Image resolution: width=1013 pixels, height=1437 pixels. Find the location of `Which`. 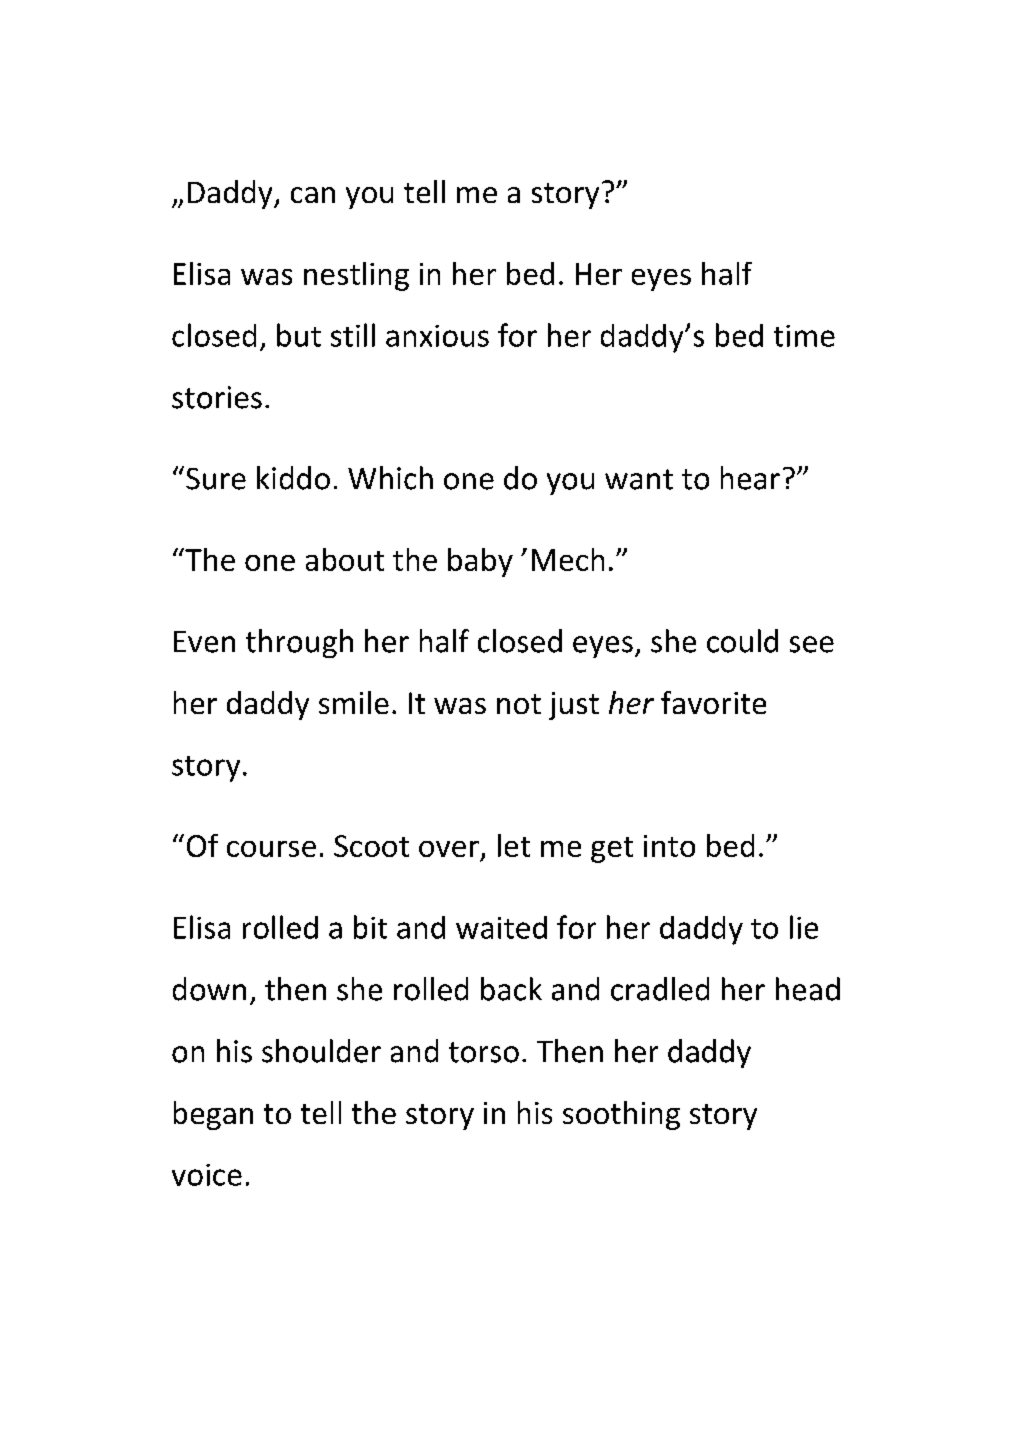

Which is located at coordinates (390, 478).
